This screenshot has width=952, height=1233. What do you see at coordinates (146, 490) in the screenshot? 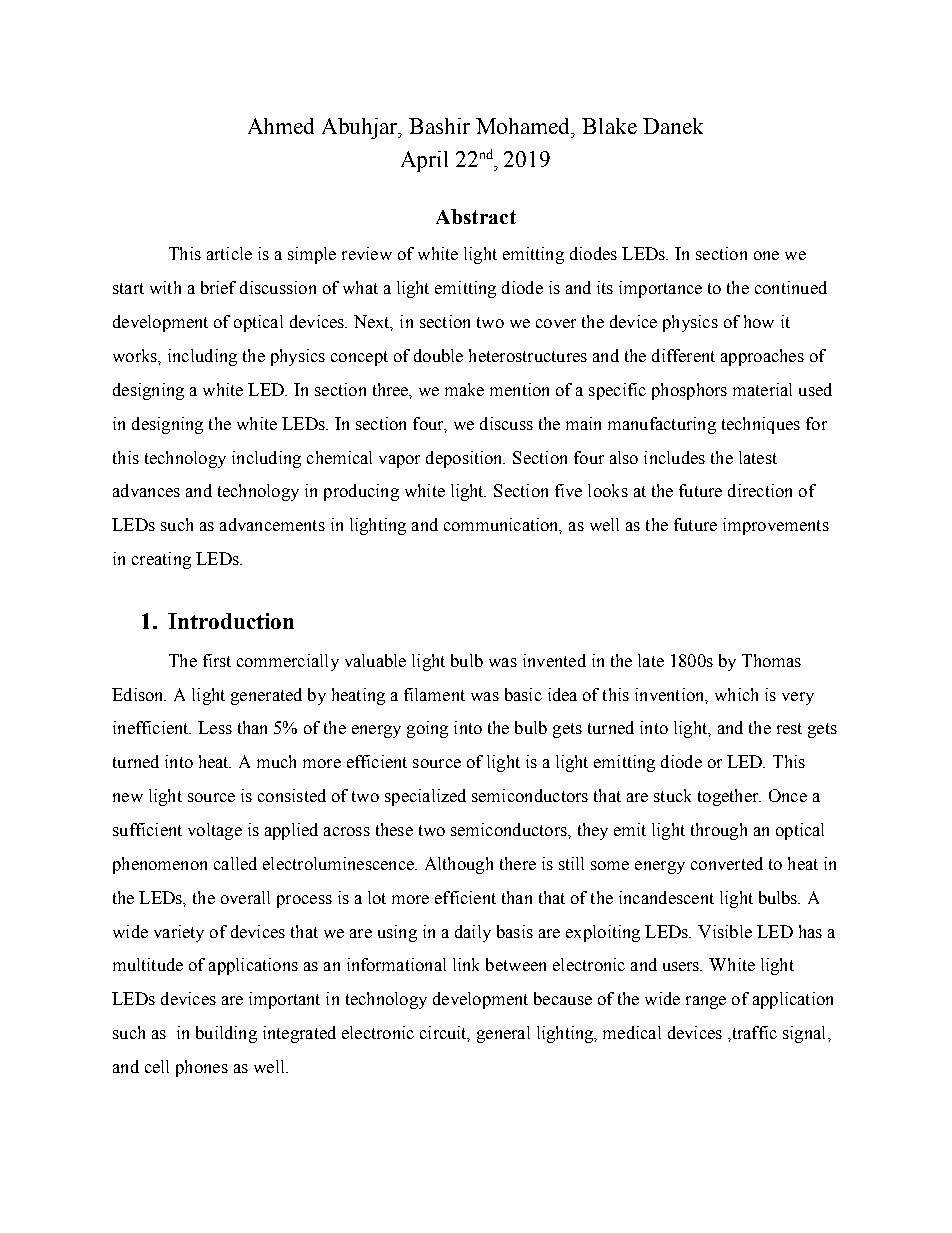
I see `advances` at bounding box center [146, 490].
